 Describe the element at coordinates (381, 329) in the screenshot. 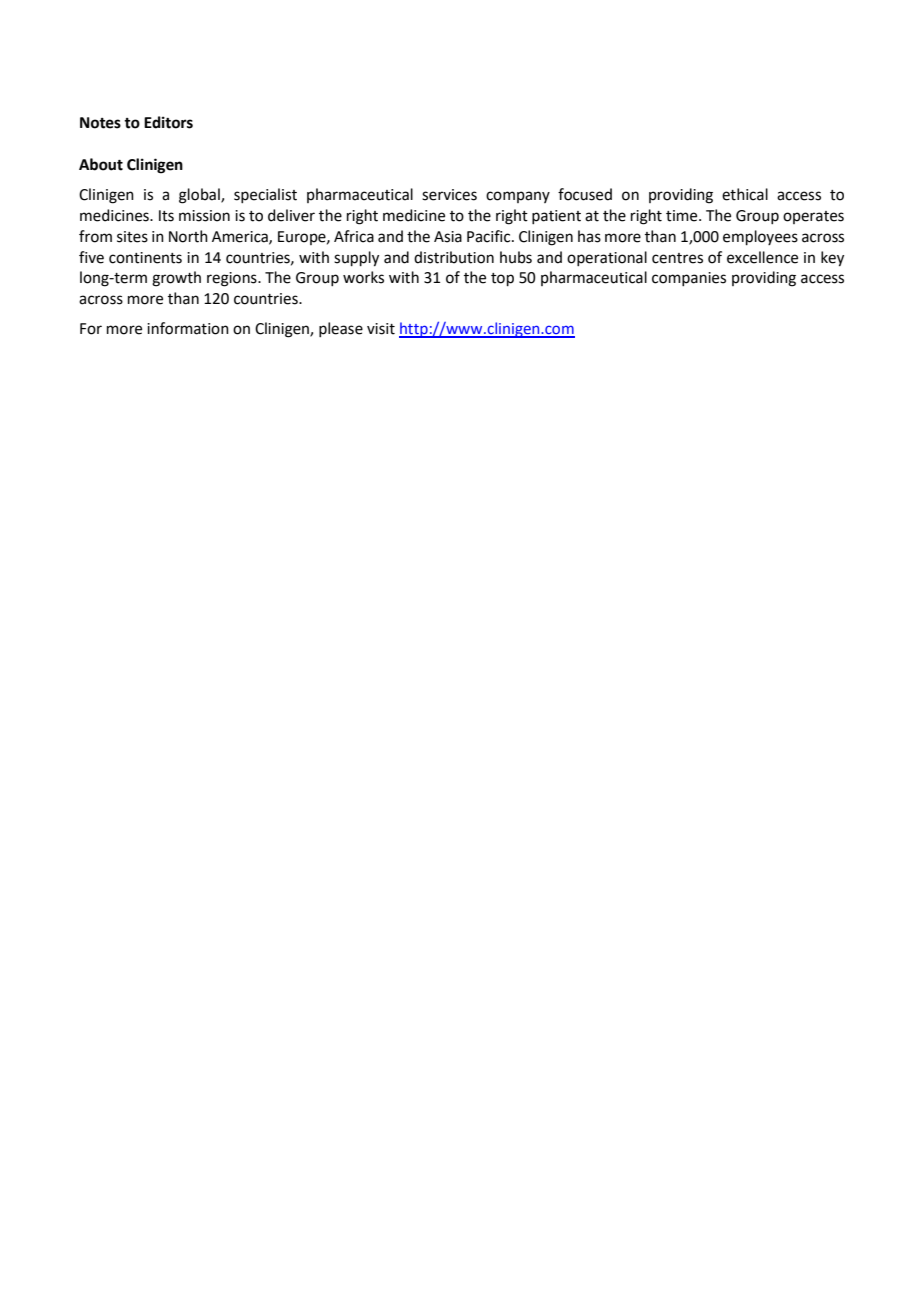

I see `visit` at that location.
